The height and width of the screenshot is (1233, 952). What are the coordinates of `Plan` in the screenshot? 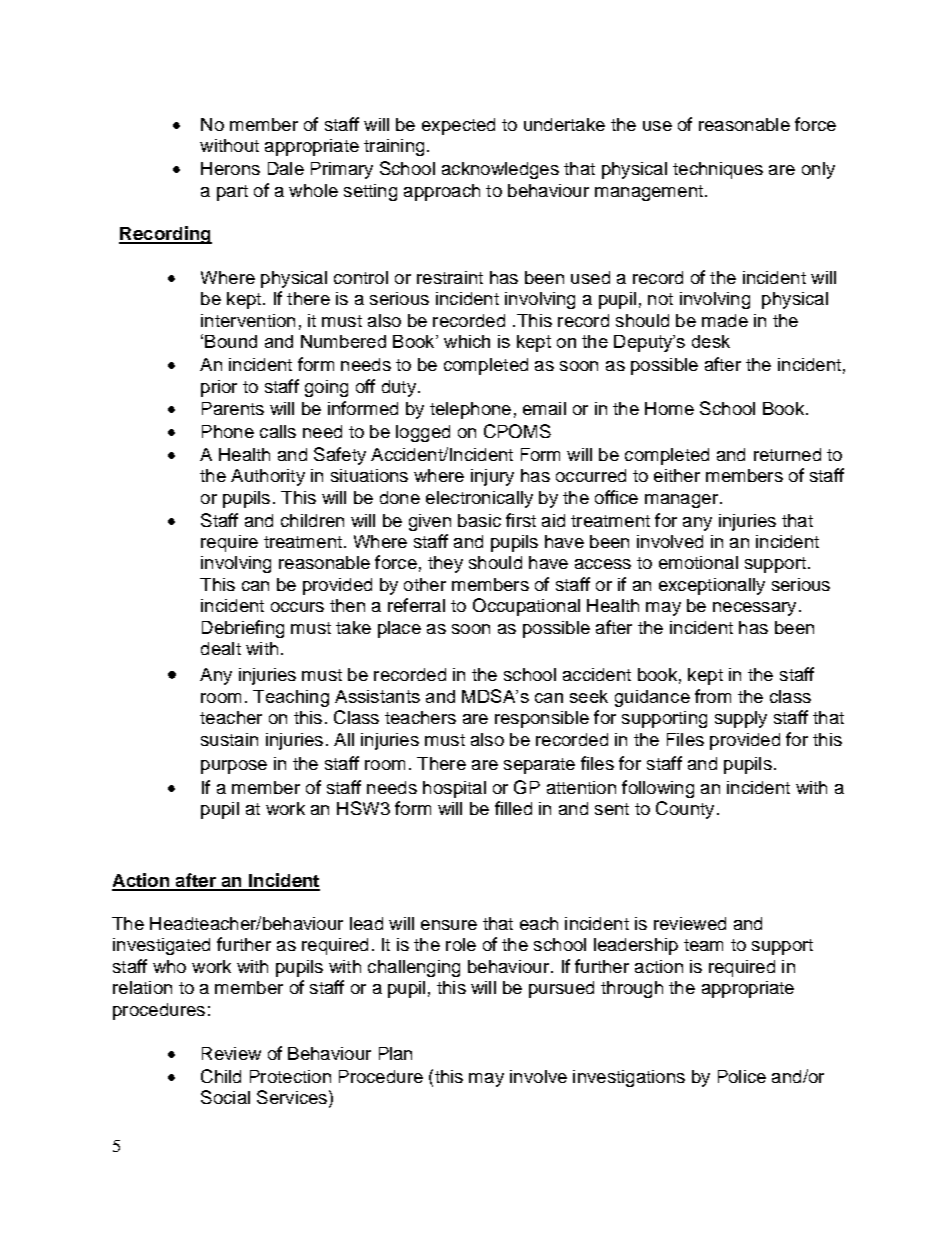 It's located at (395, 1053).
